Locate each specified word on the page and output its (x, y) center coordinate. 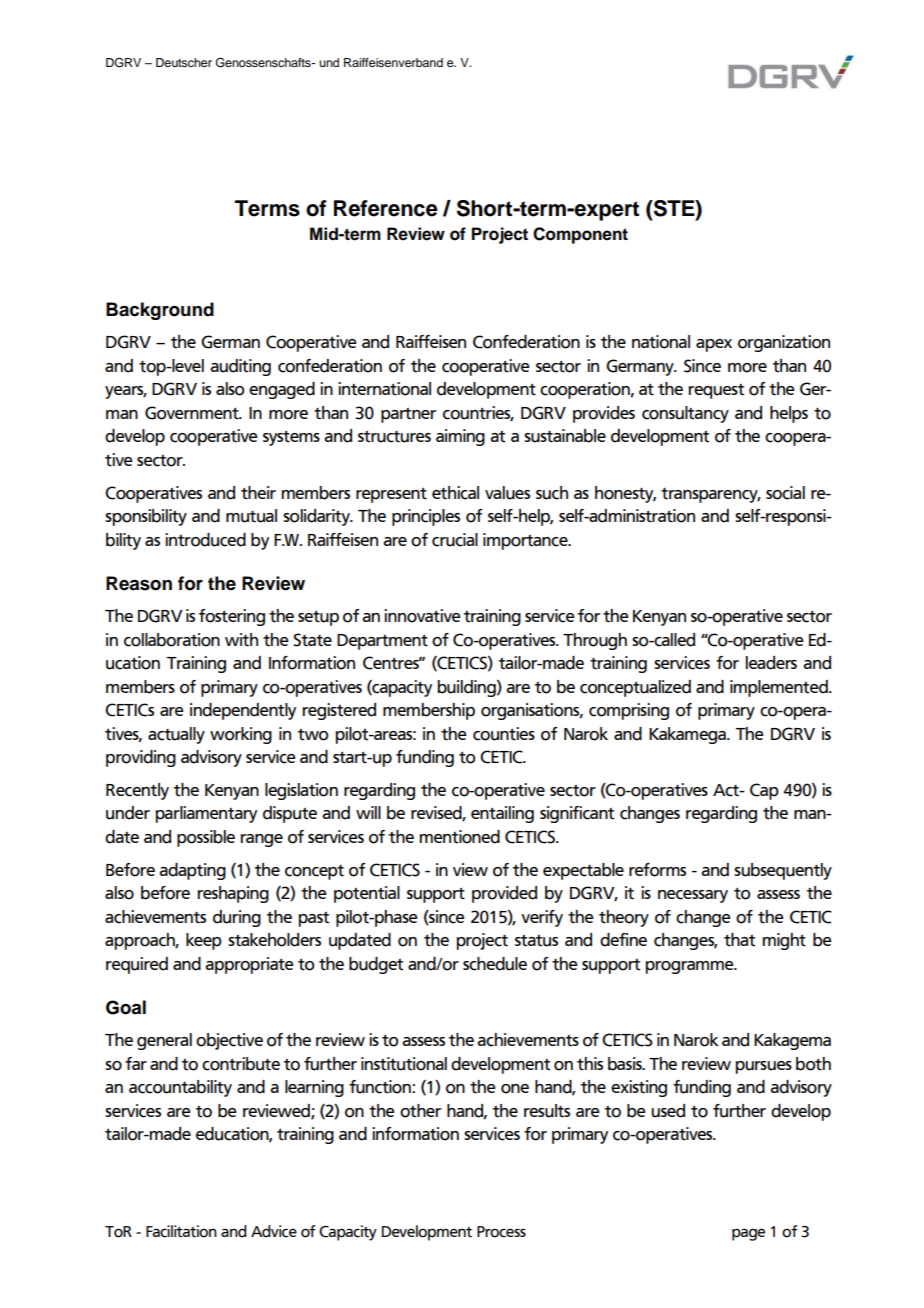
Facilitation (181, 1231)
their (258, 493)
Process (501, 1232)
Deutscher (184, 62)
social (785, 493)
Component (580, 235)
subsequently (783, 871)
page (748, 1234)
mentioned (459, 837)
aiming (460, 437)
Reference (386, 208)
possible (206, 838)
